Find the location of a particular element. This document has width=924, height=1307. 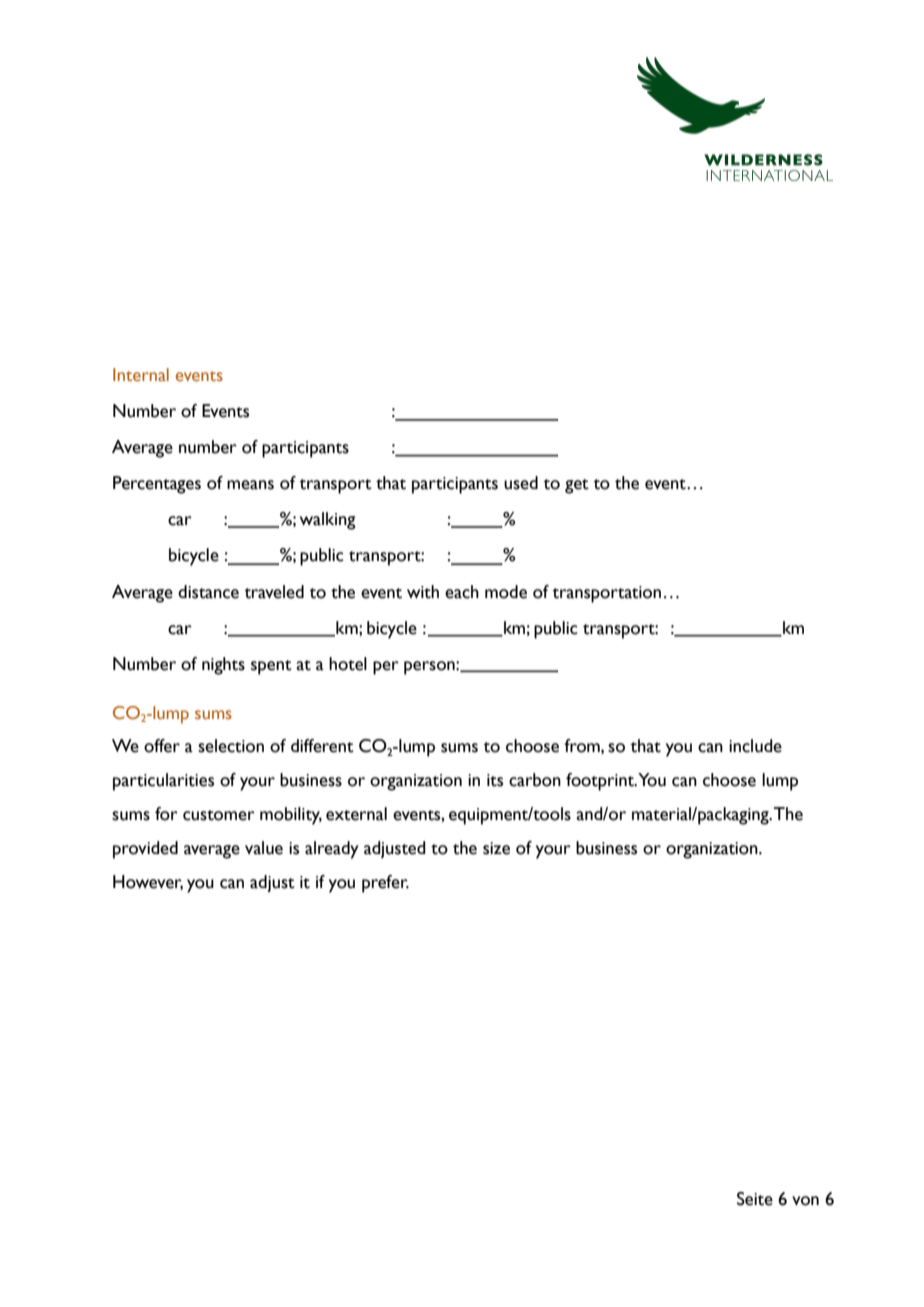

include is located at coordinates (755, 746).
